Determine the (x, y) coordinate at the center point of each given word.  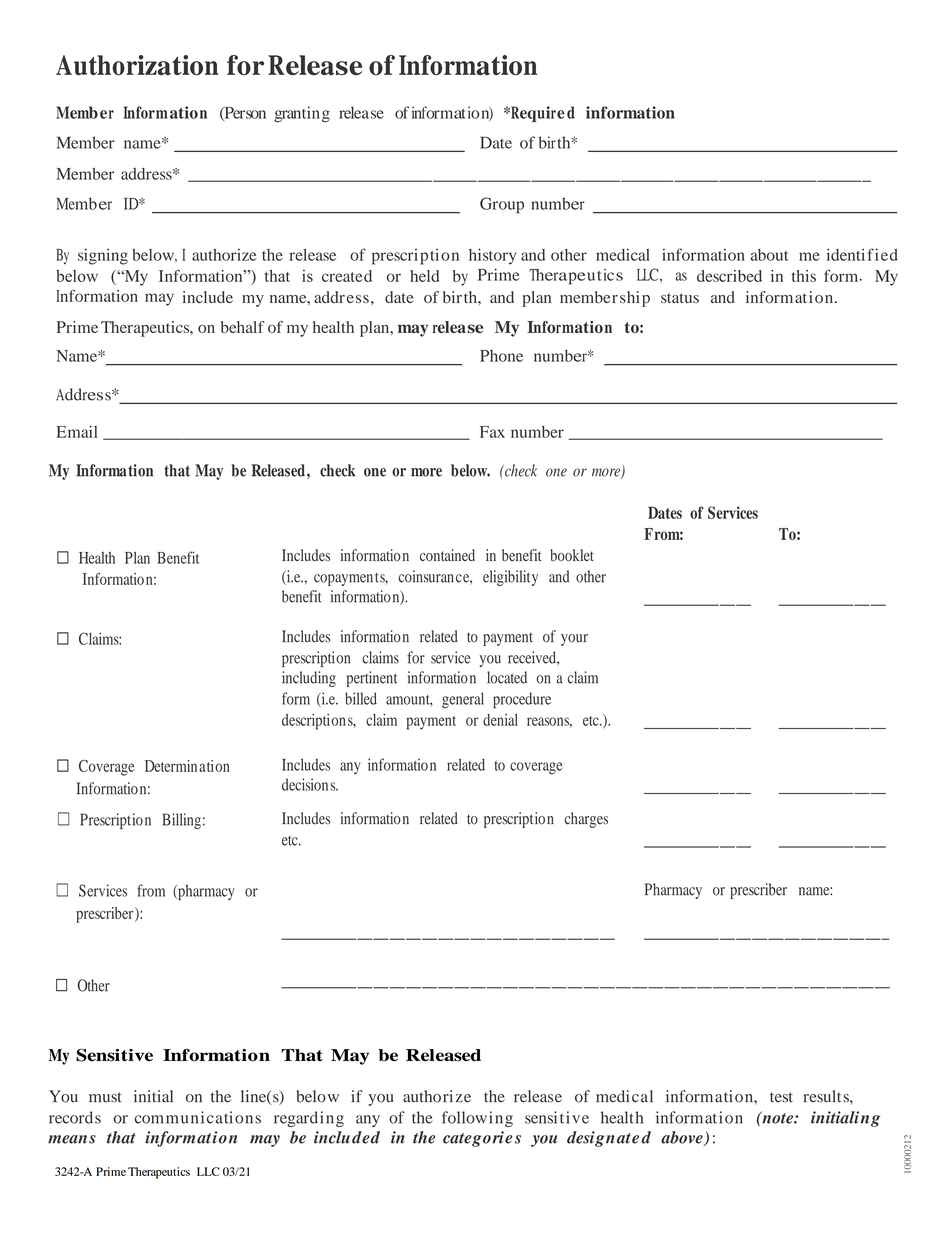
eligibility (510, 578)
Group (502, 205)
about (770, 255)
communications (198, 1117)
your (574, 640)
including (309, 679)
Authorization (137, 65)
